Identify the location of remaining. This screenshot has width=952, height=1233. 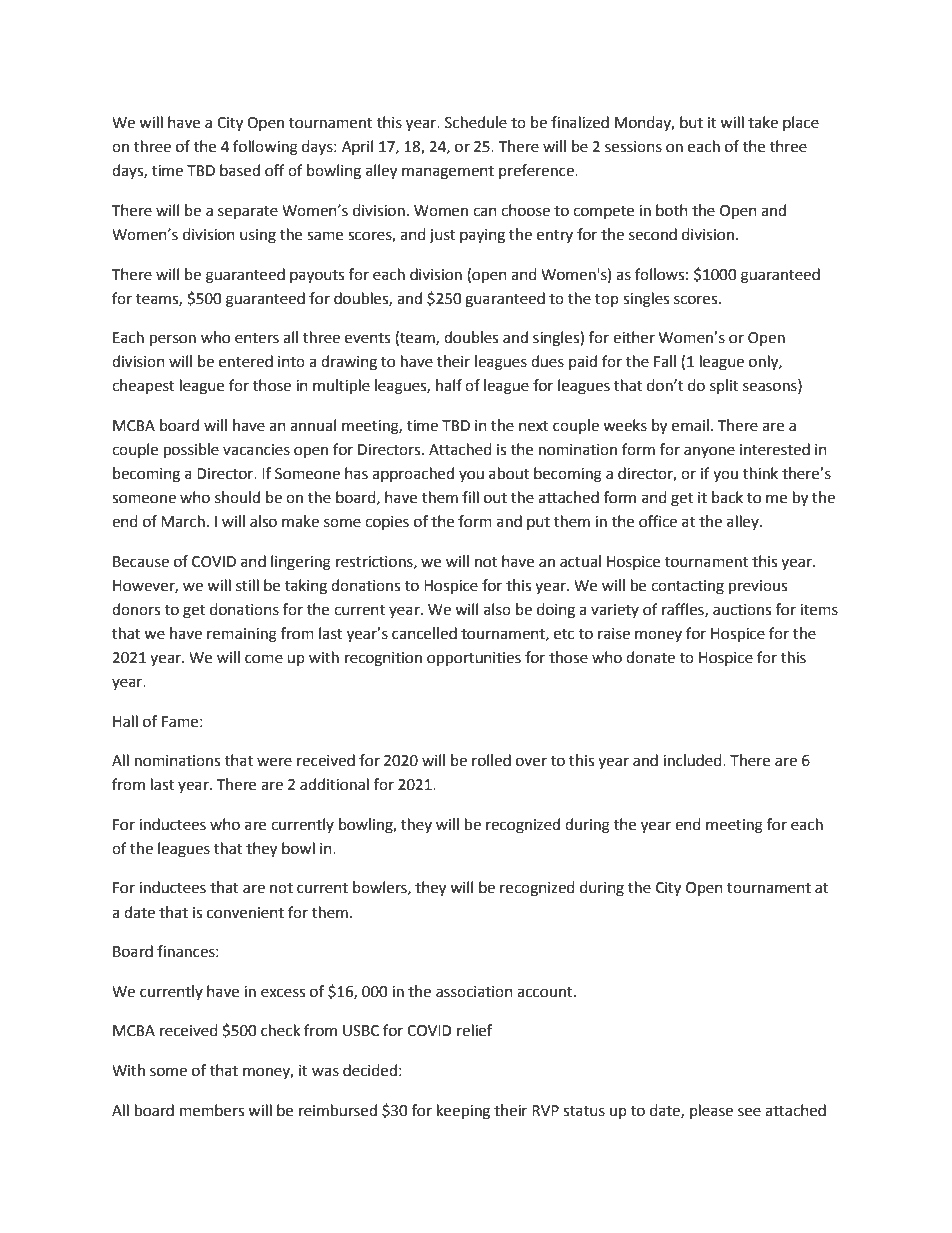
(242, 635).
